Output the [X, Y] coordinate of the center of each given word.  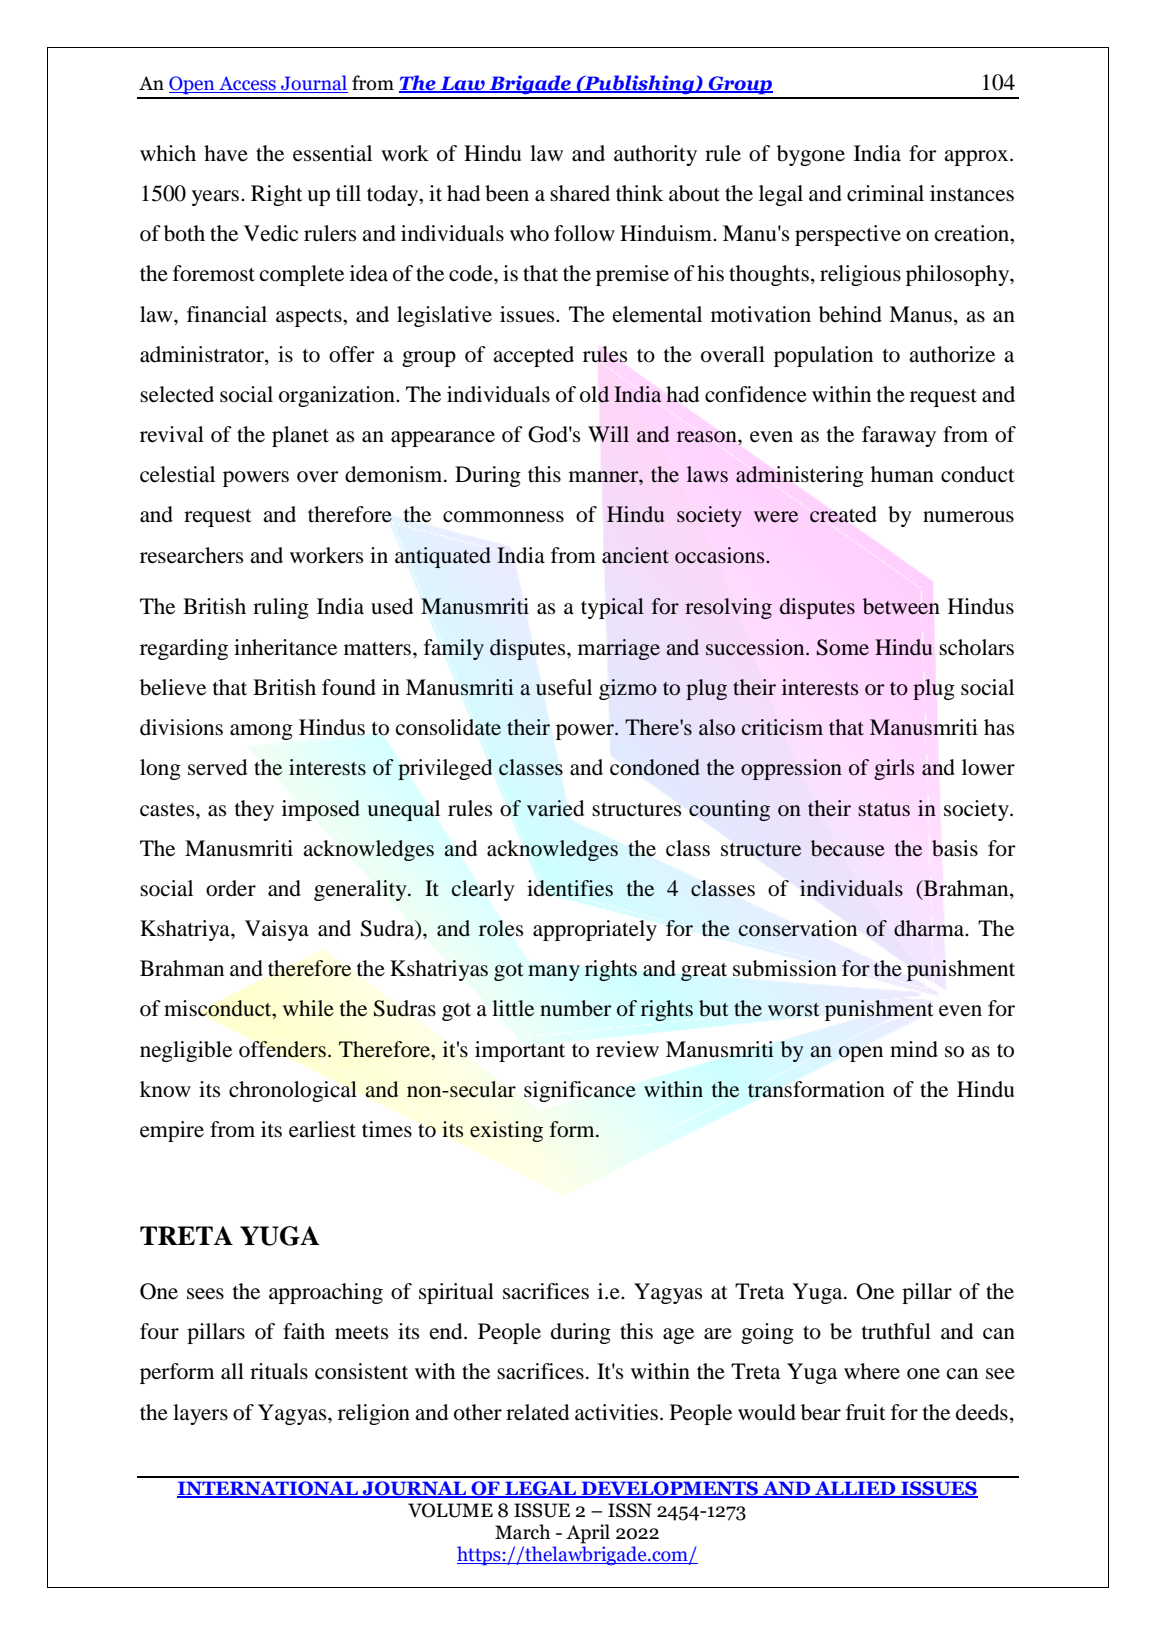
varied [555, 808]
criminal [885, 193]
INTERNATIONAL [268, 1489]
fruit [866, 1412]
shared [580, 193]
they [254, 810]
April [588, 1534]
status [884, 810]
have [226, 153]
